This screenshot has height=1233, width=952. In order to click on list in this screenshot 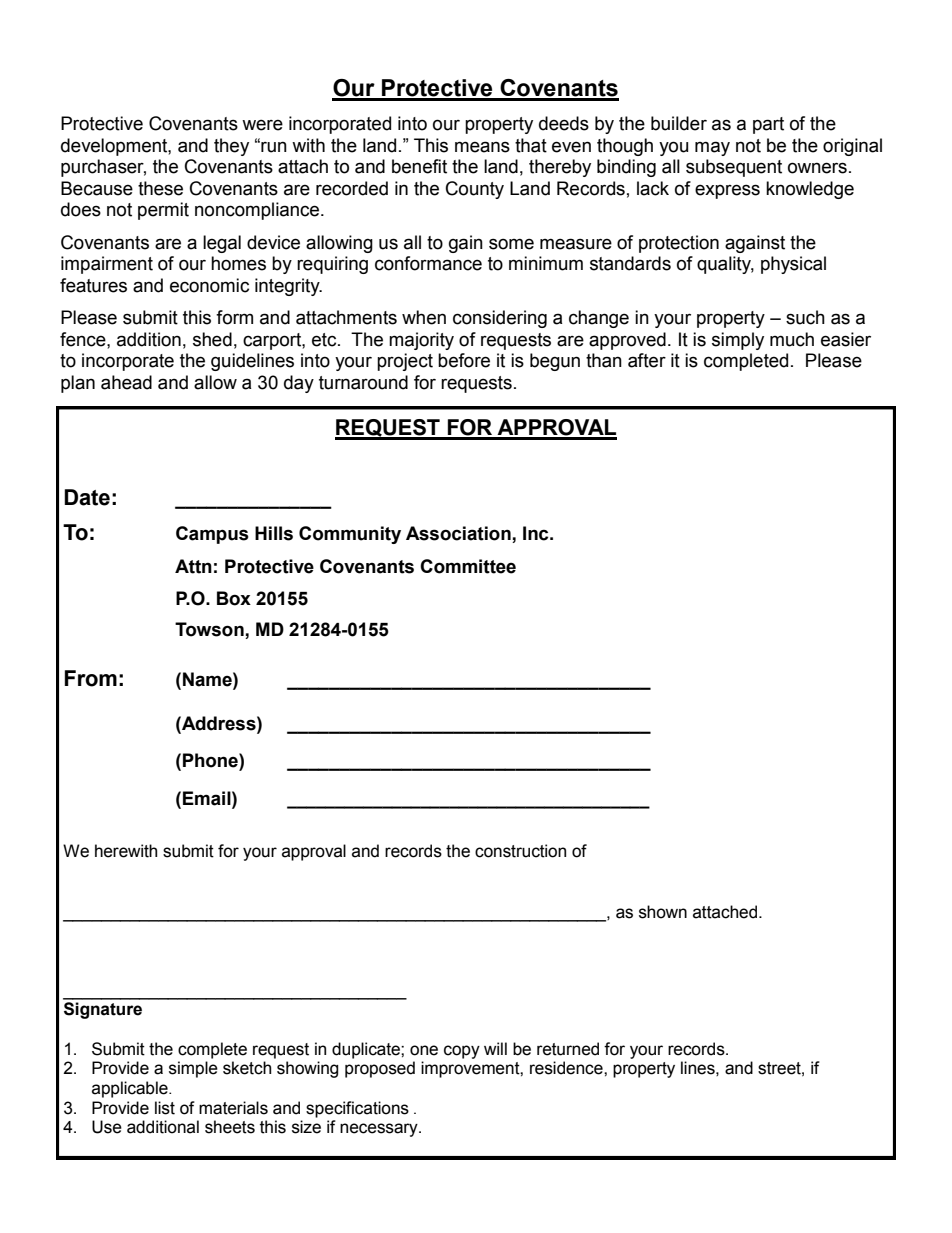, I will do `click(165, 1108)`.
